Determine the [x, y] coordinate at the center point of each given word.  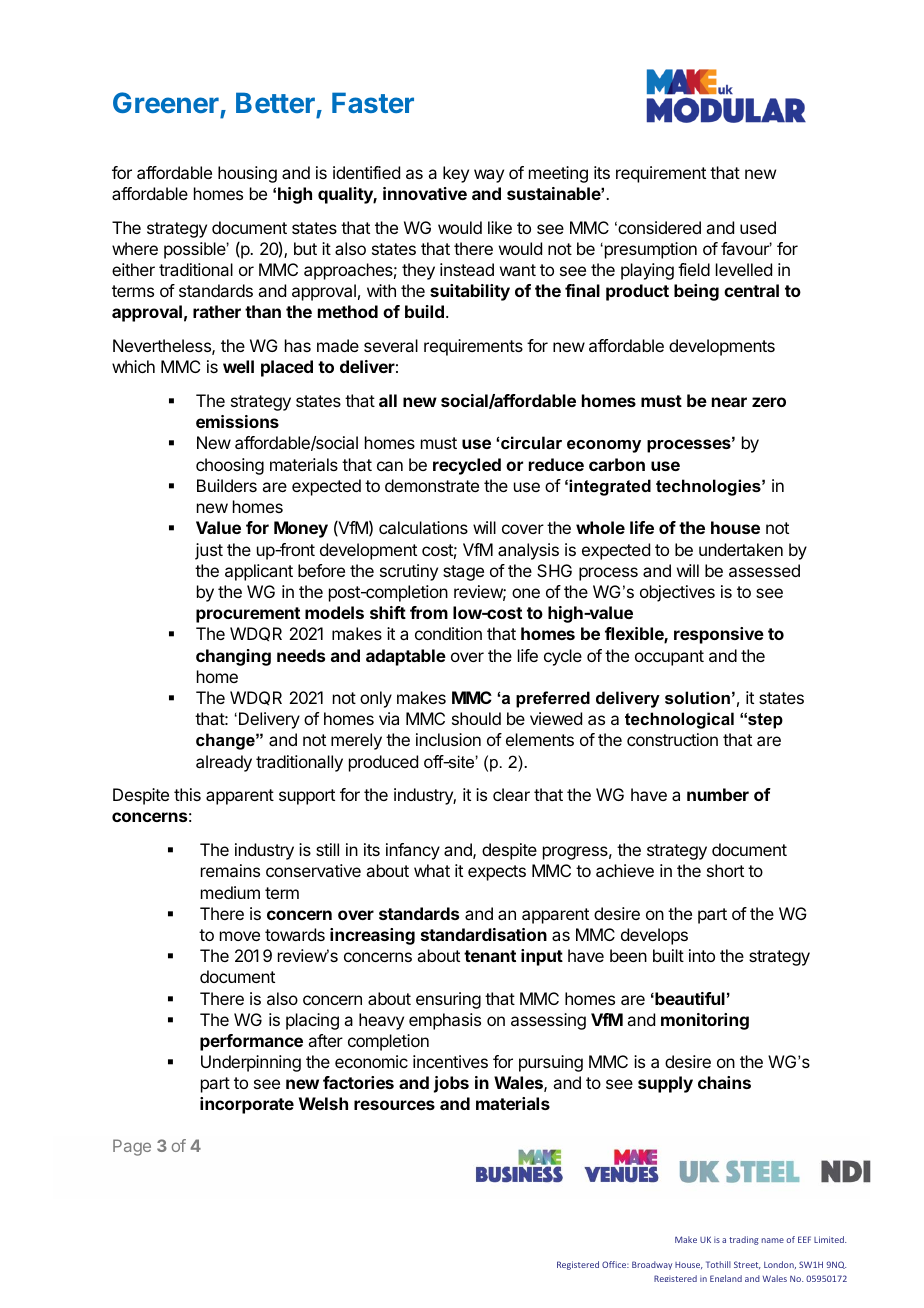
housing [247, 174]
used [758, 227]
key [456, 174]
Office [615, 1264]
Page [132, 1147]
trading [744, 1240]
